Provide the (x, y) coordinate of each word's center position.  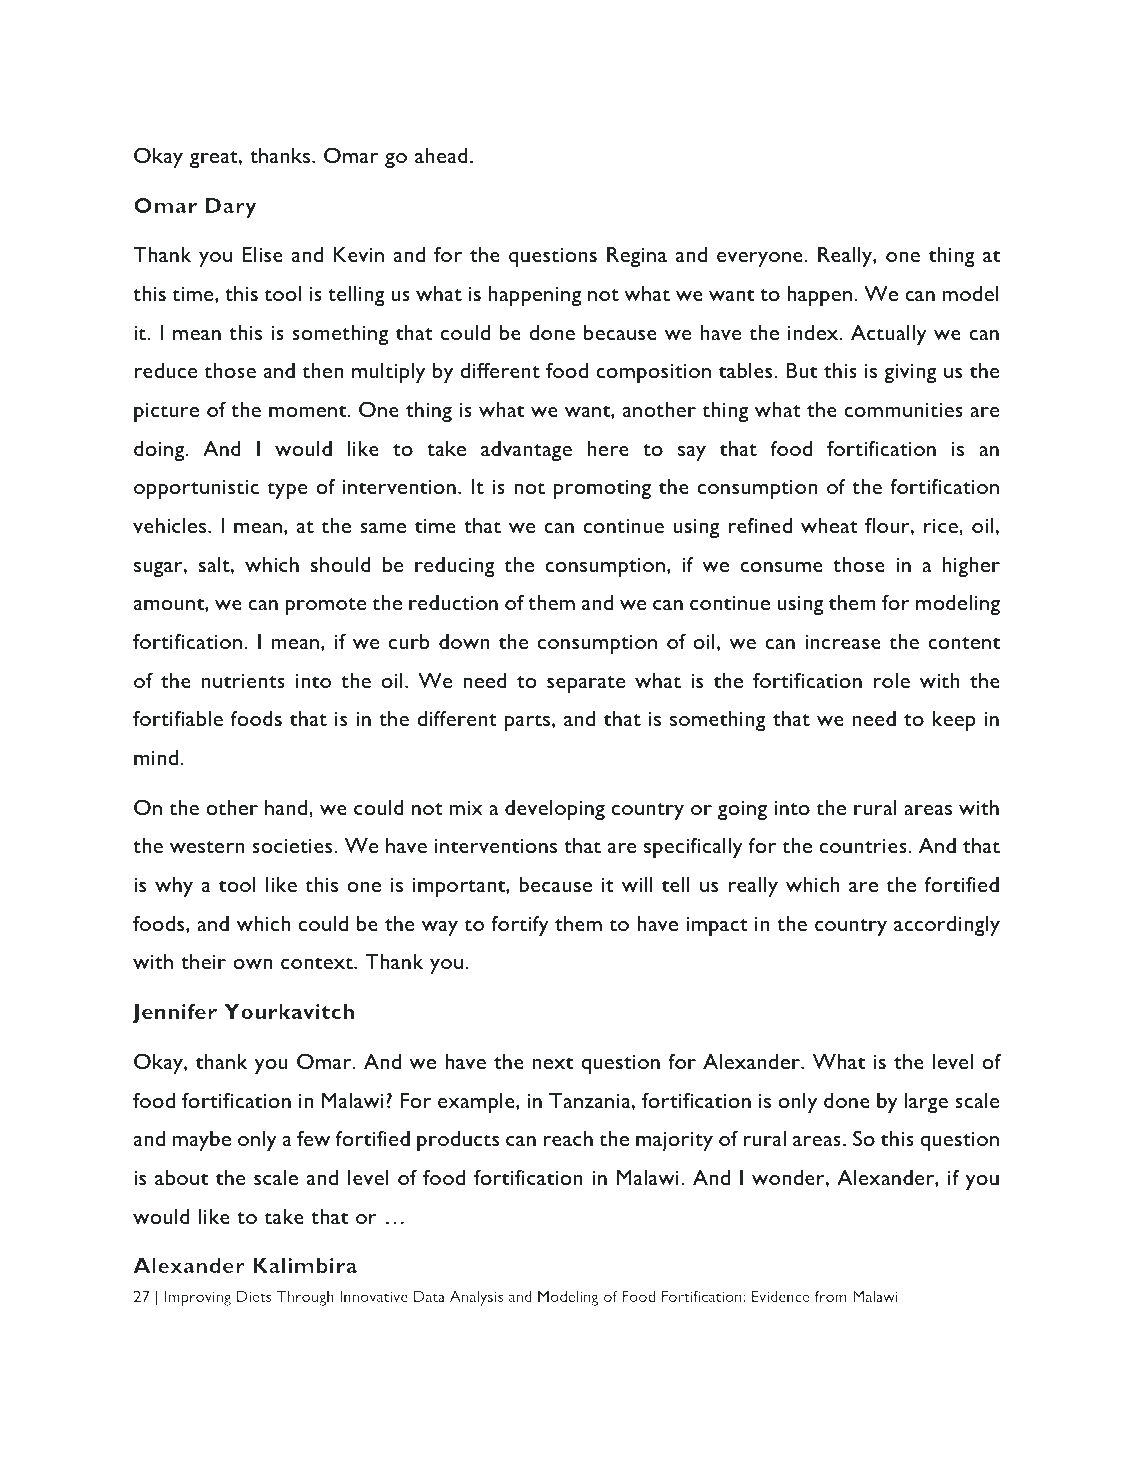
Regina (637, 257)
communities (903, 410)
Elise (263, 254)
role (891, 680)
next (553, 1063)
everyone (760, 259)
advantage (526, 451)
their (203, 961)
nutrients (243, 681)
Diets (254, 1296)
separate (586, 684)
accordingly (947, 926)
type (287, 490)
